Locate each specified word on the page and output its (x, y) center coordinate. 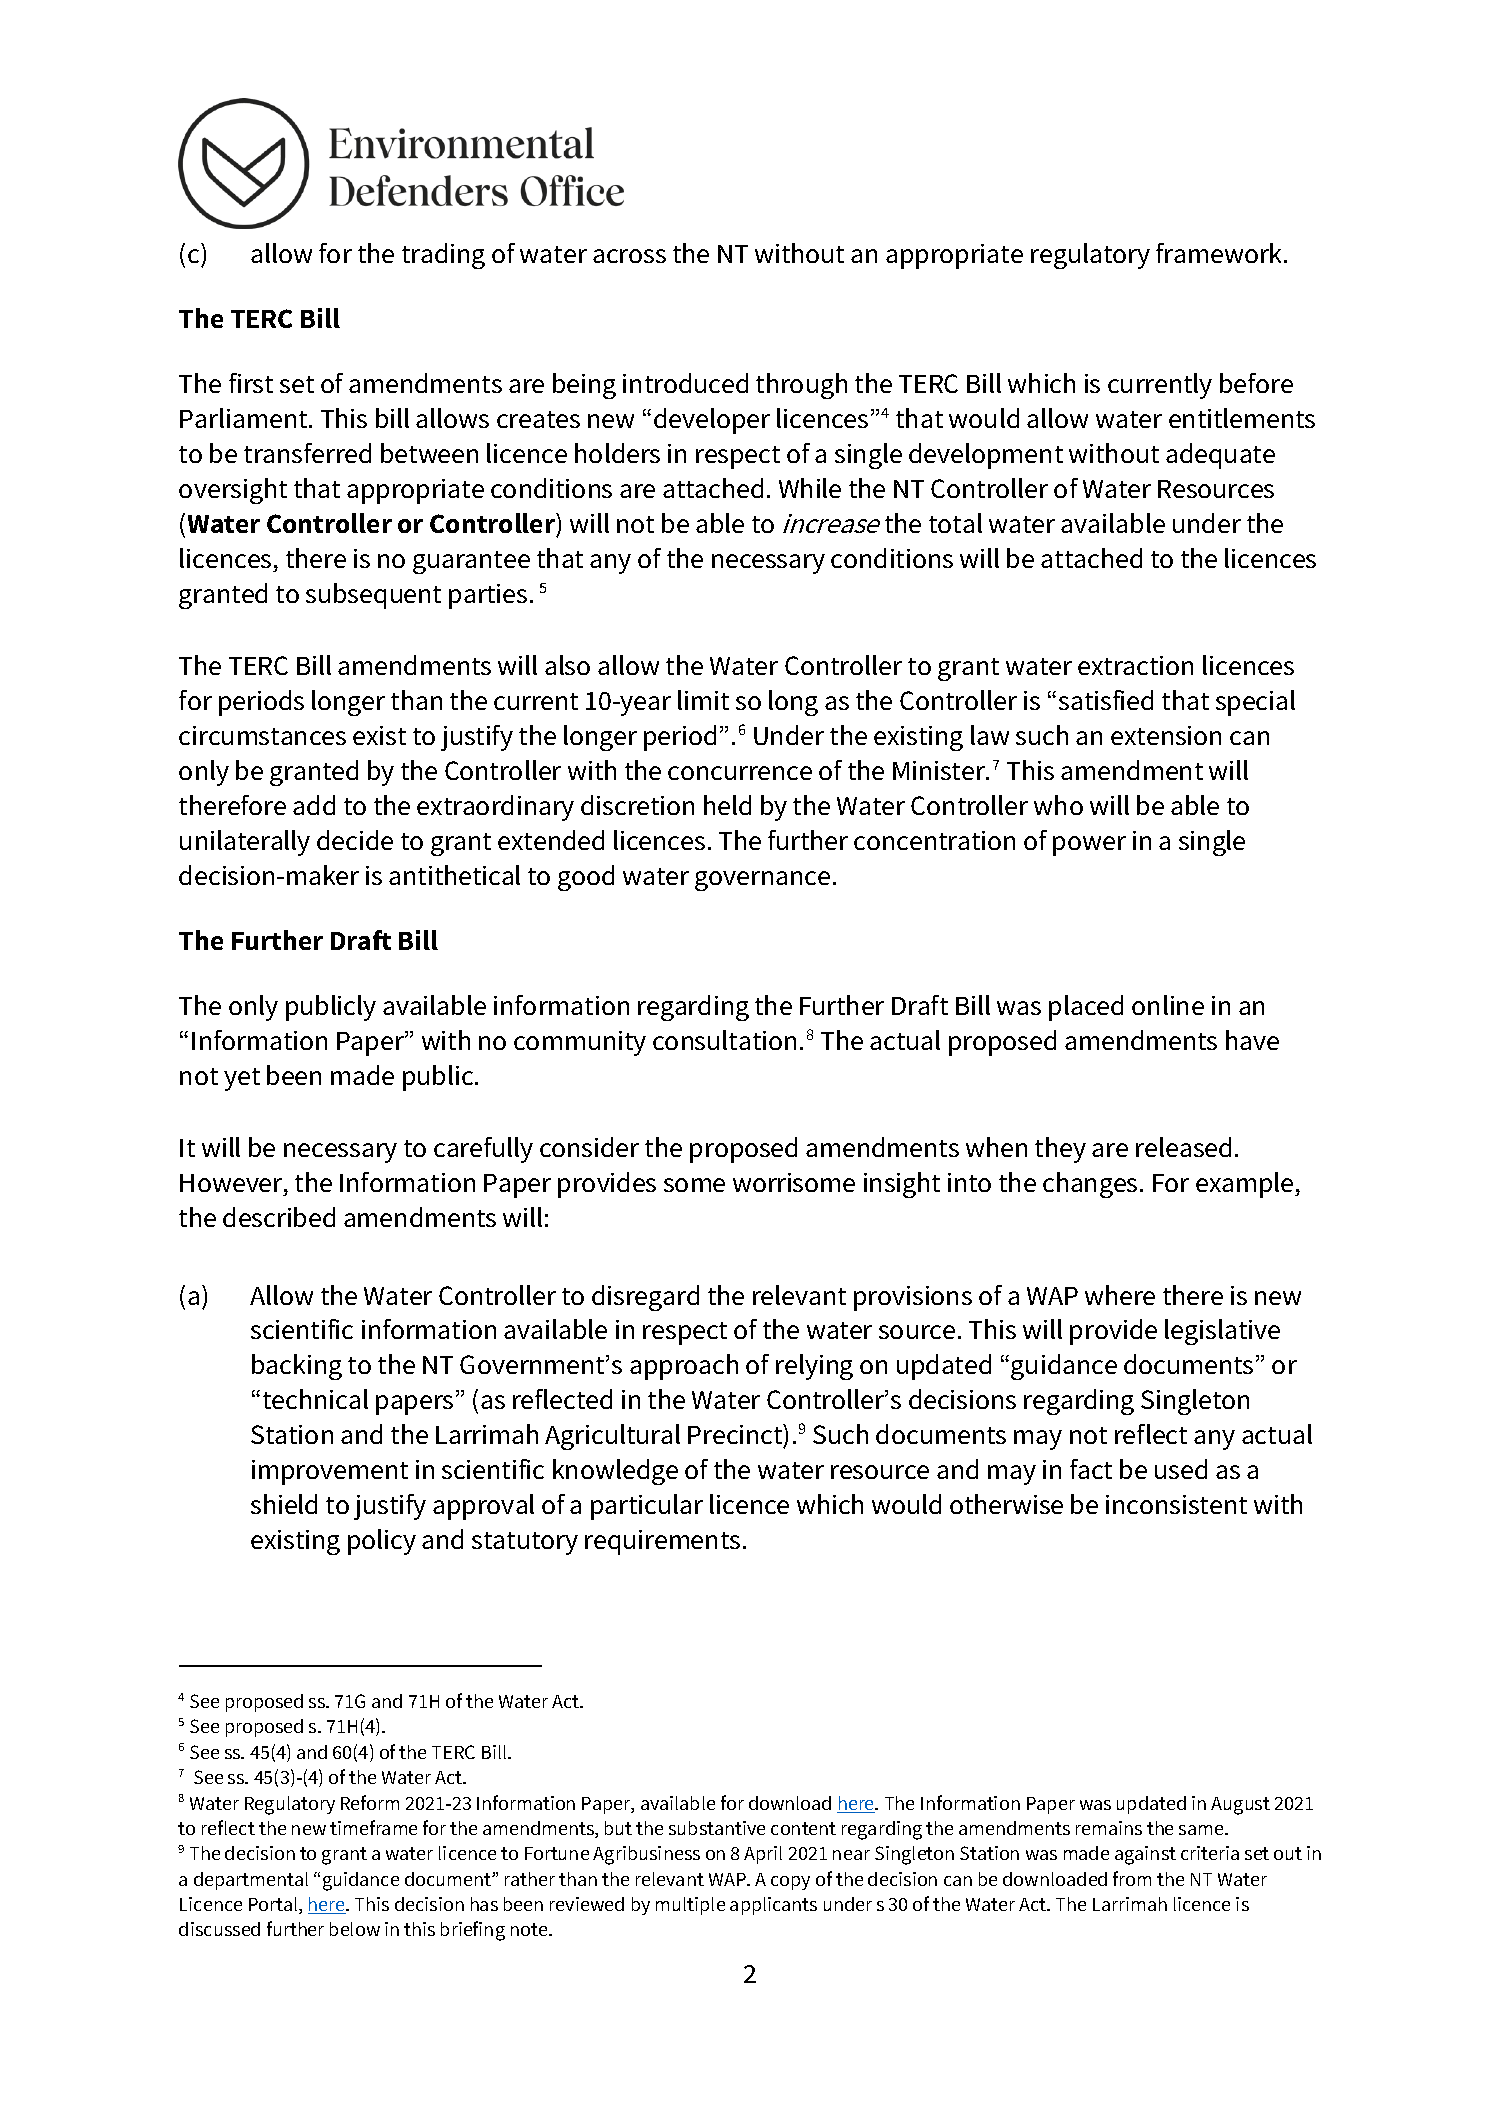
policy (382, 1542)
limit (703, 700)
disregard (645, 1298)
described (279, 1217)
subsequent (373, 596)
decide (355, 840)
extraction (1135, 665)
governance (762, 881)
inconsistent (1176, 1504)
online (1168, 1005)
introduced (685, 383)
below (355, 1929)
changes (1090, 1185)
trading (443, 256)
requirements (662, 1542)
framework (1220, 253)
